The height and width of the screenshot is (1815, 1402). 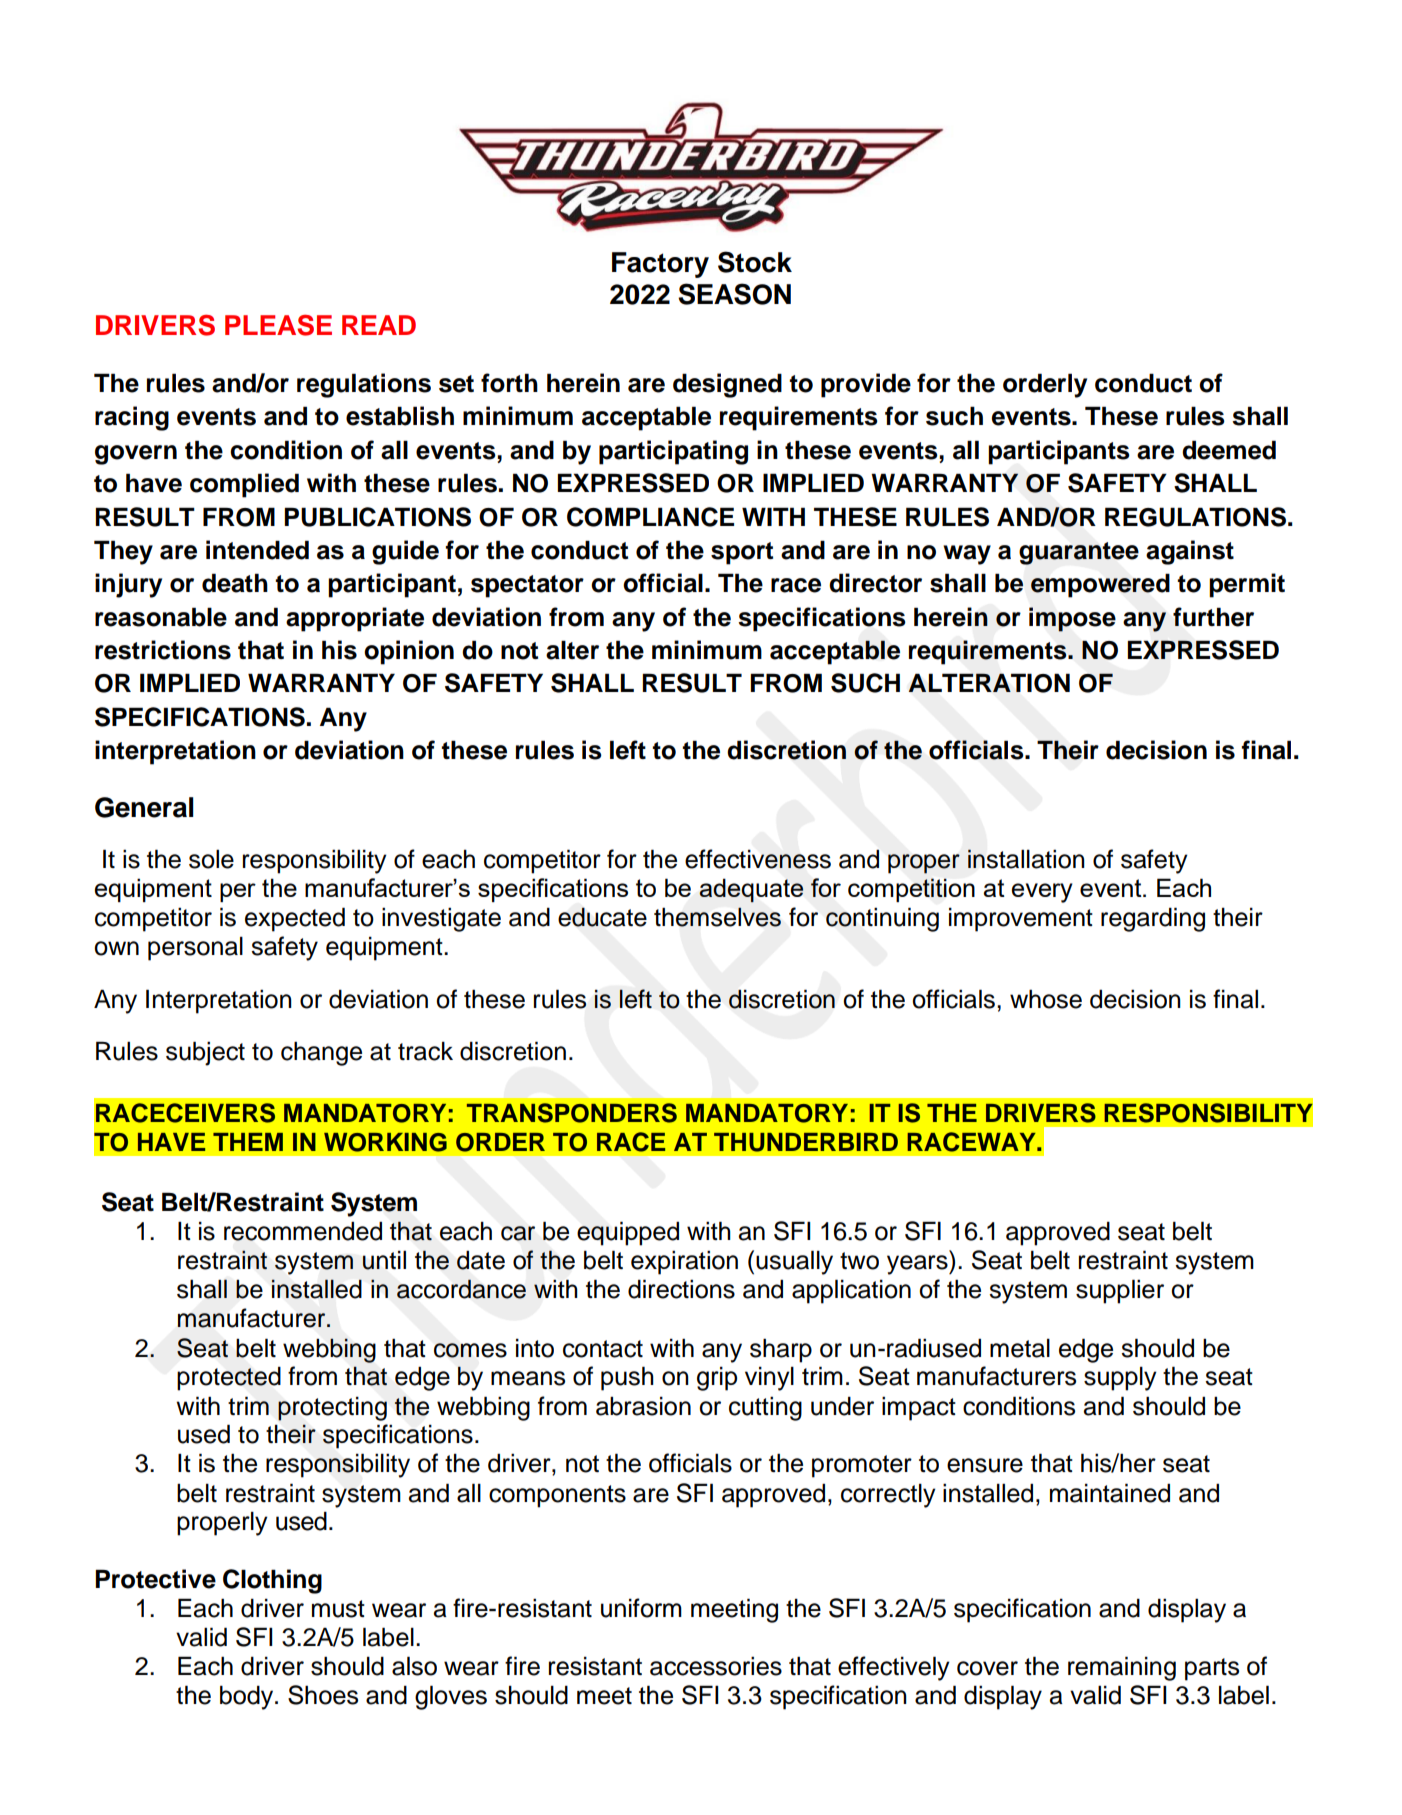 I want to click on installation, so click(x=1026, y=859).
